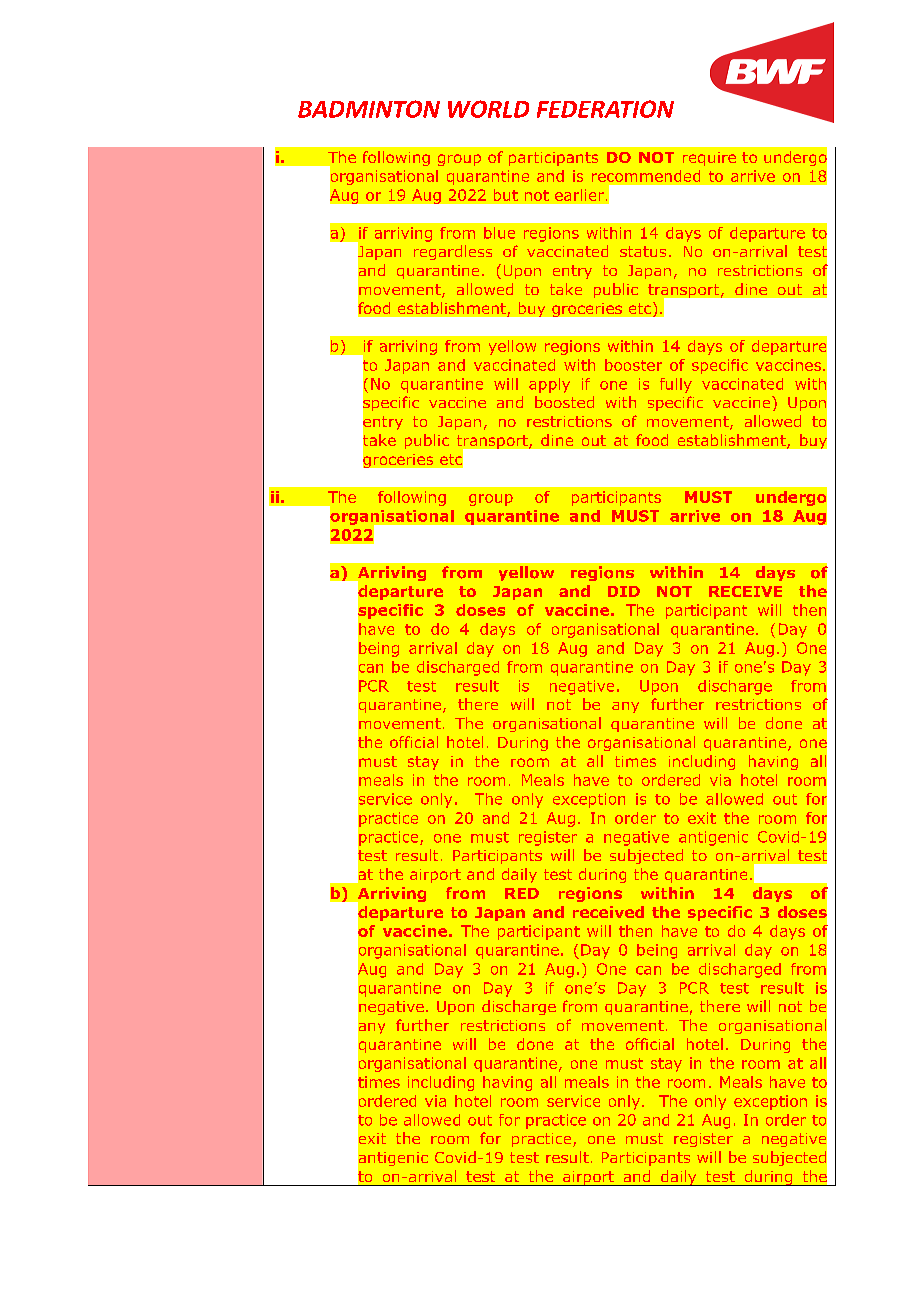  Describe the element at coordinates (676, 385) in the page. I see `fully` at that location.
